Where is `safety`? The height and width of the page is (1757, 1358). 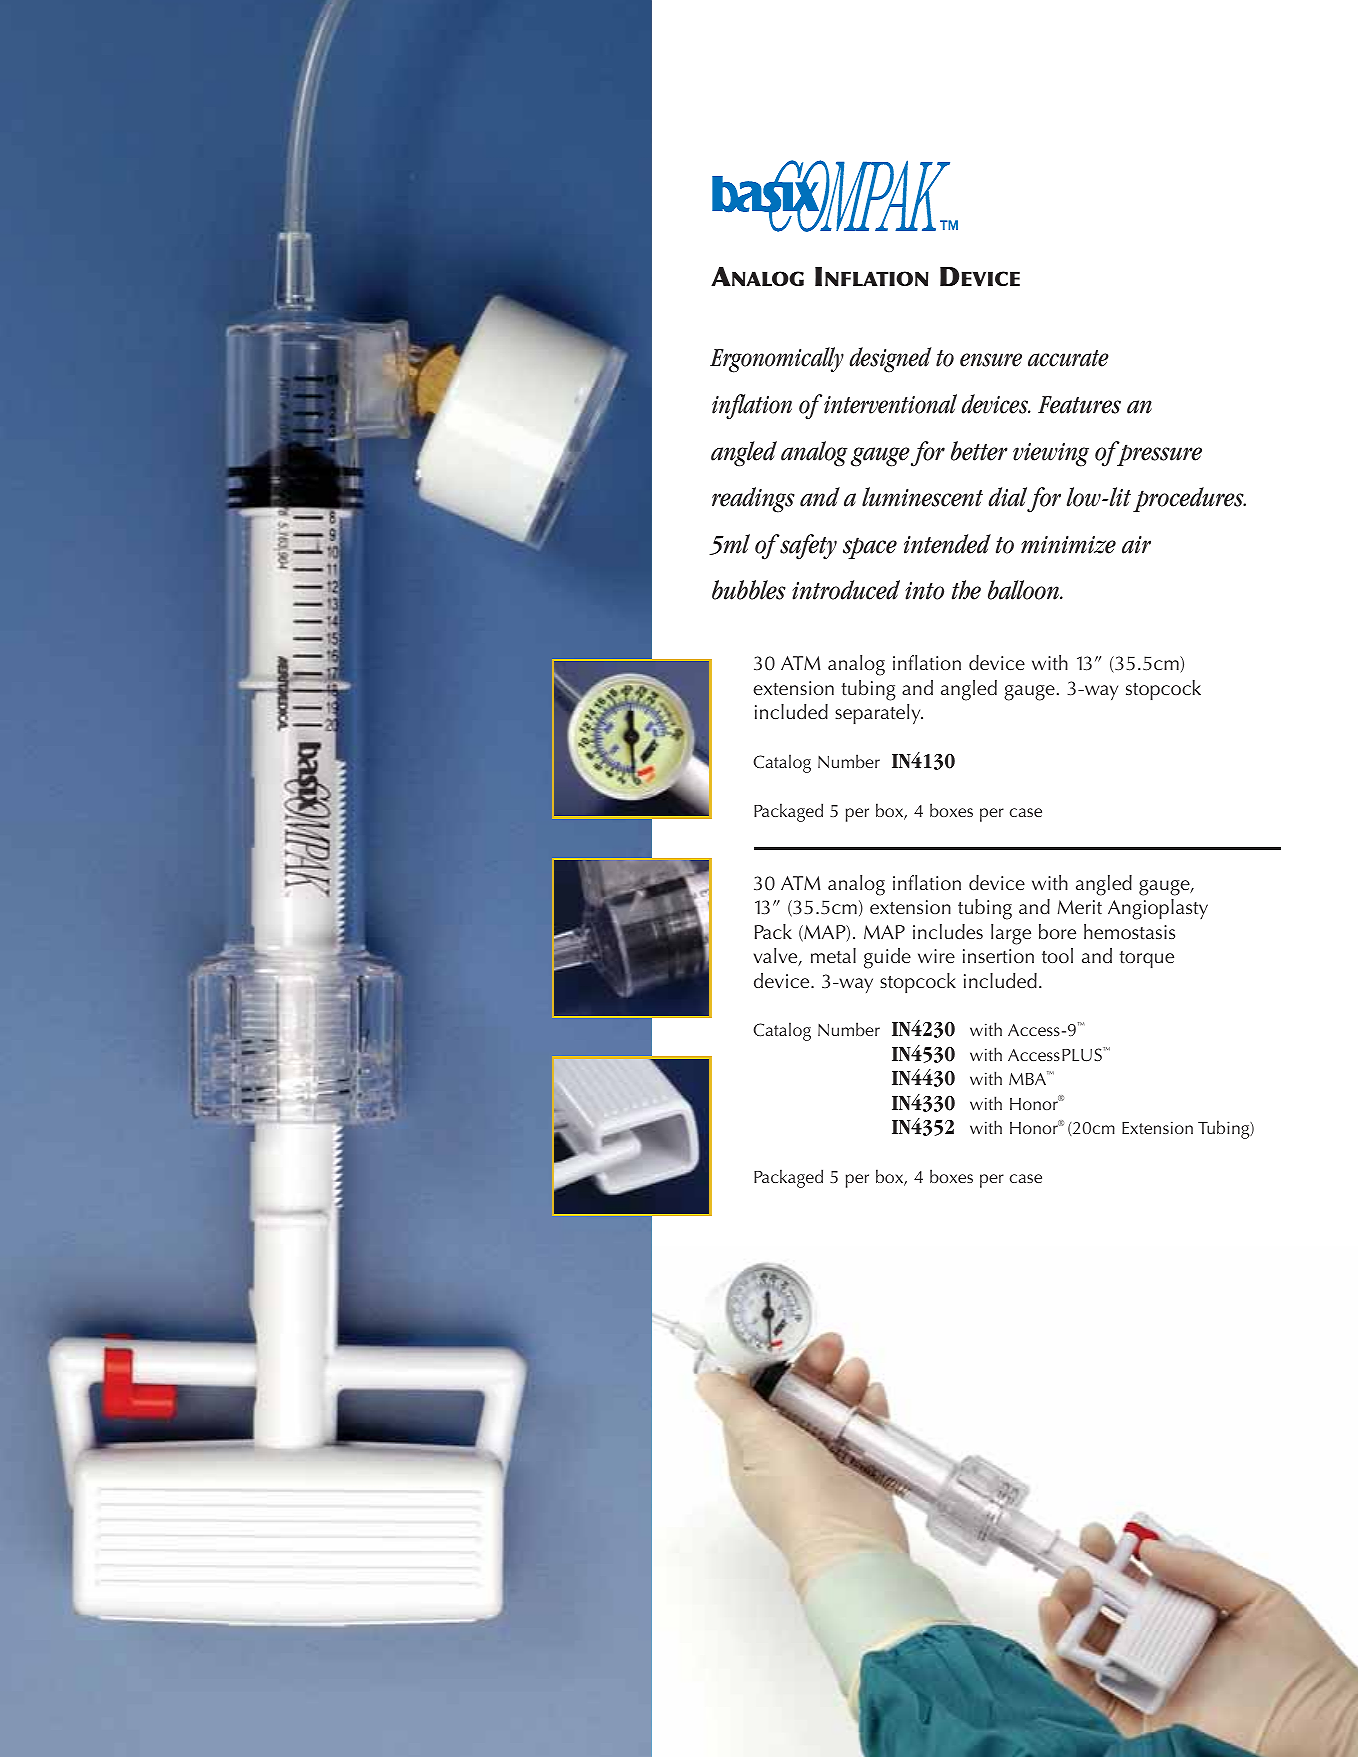
safety is located at coordinates (808, 547).
